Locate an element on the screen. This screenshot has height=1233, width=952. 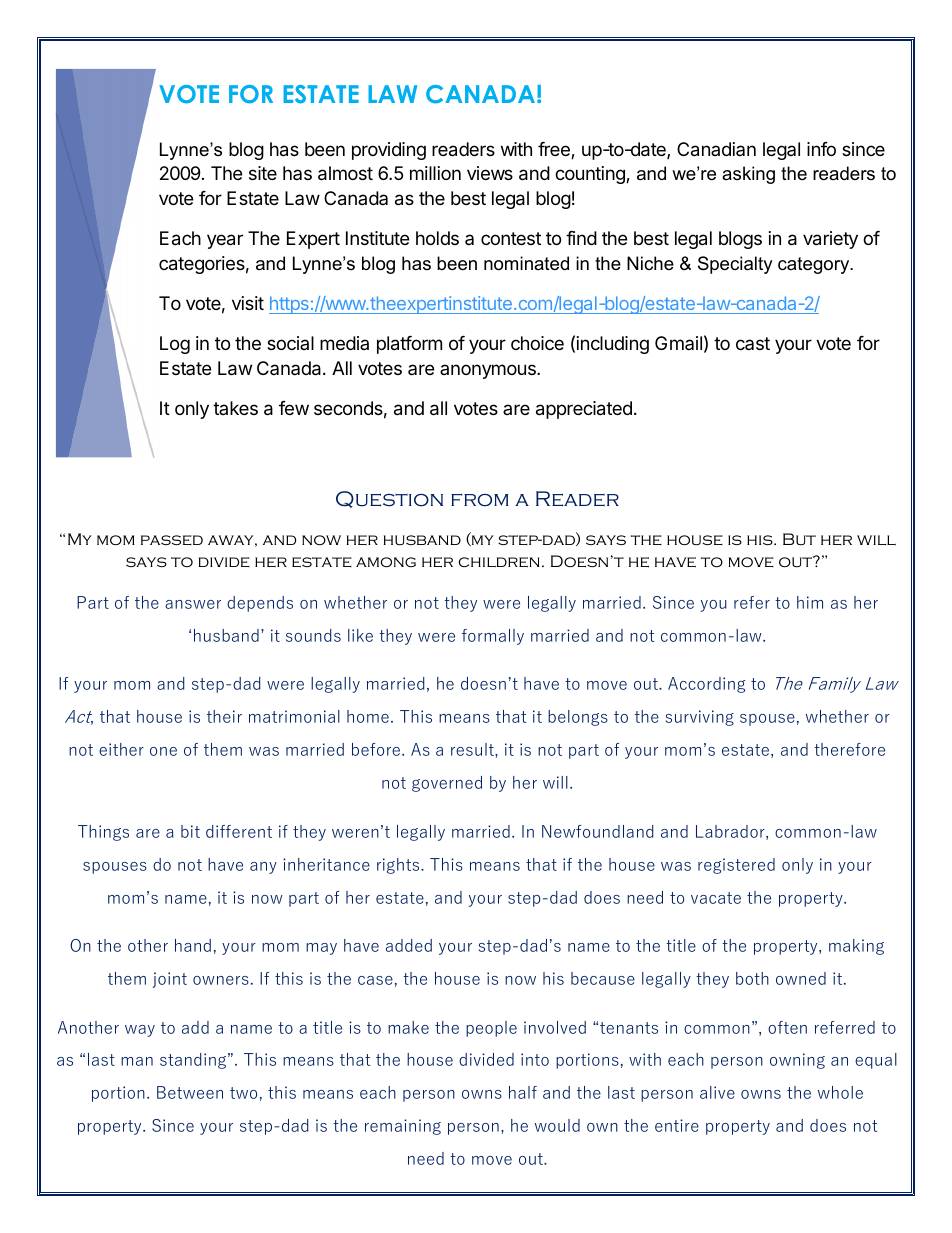
whole is located at coordinates (840, 1092).
